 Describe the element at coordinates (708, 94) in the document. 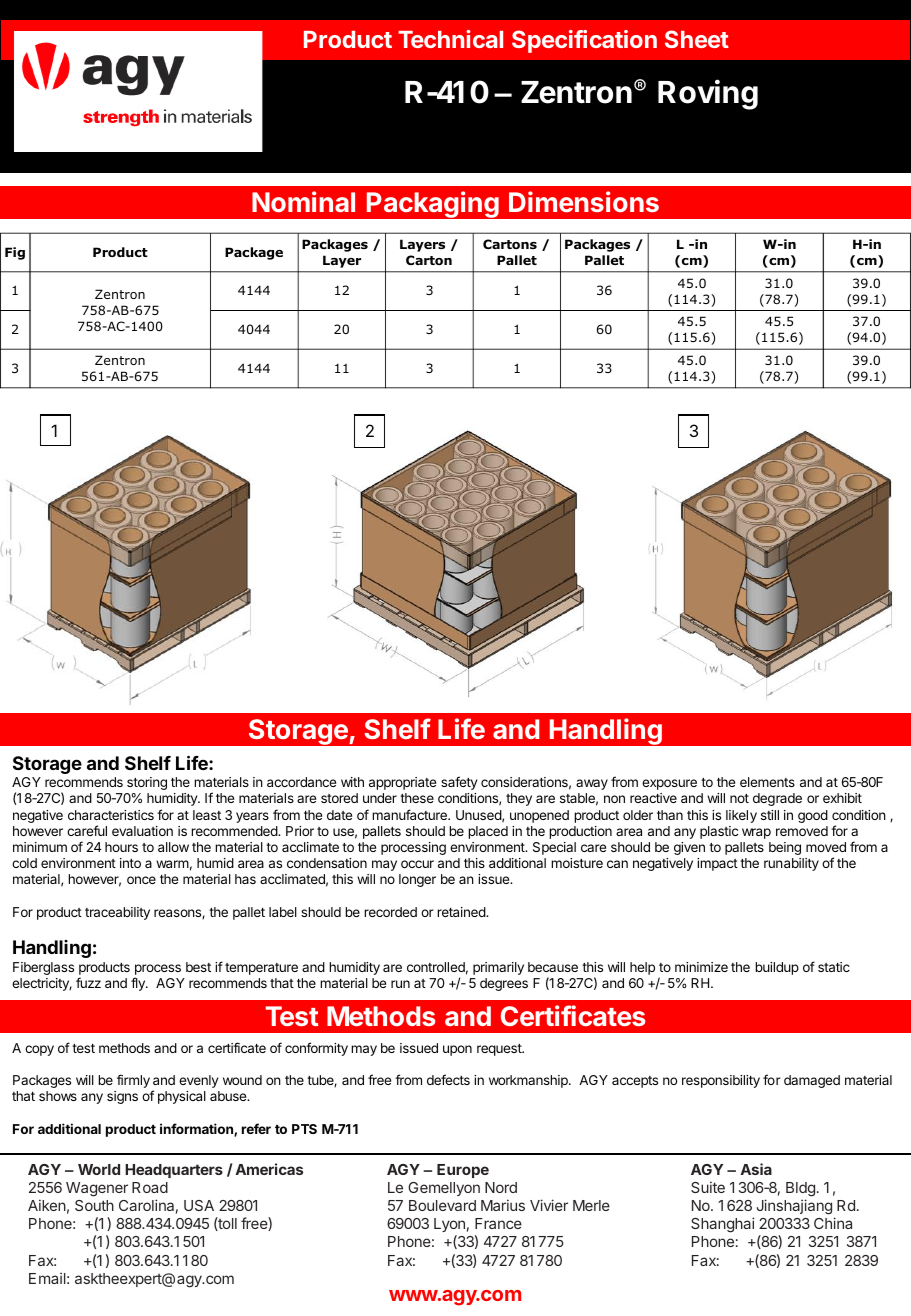

I see `Roving` at that location.
